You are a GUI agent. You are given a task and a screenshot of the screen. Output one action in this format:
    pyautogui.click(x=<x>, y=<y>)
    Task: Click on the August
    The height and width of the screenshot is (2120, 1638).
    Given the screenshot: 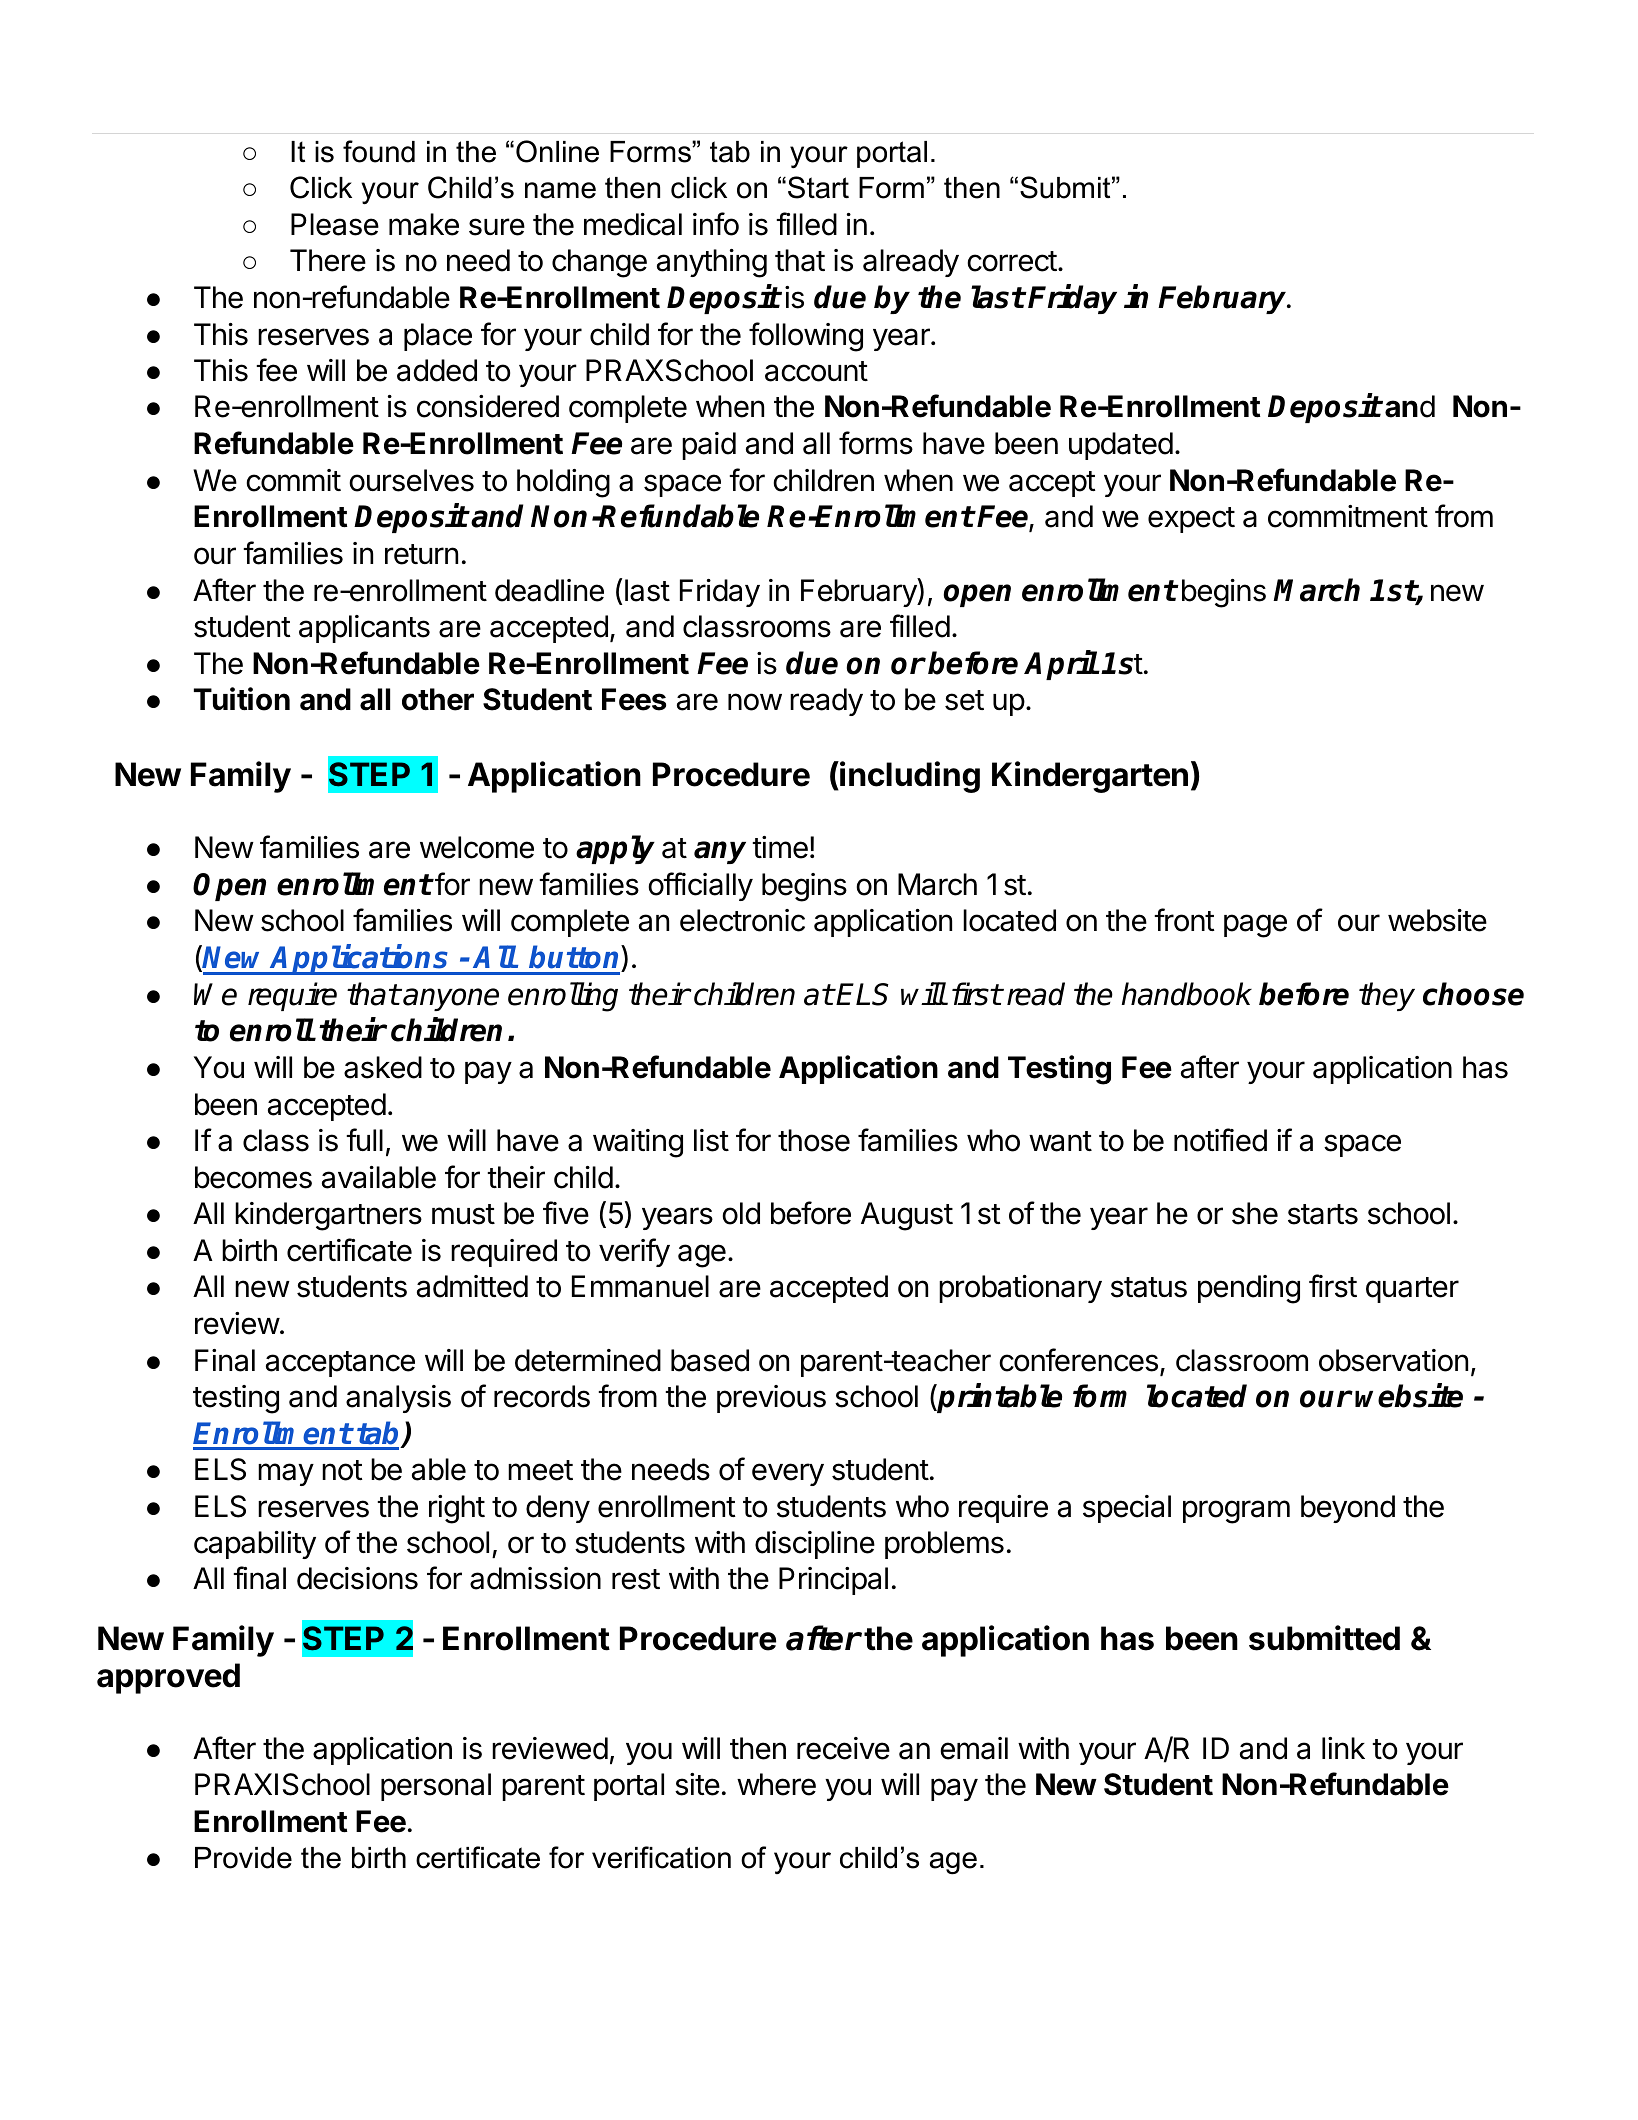 What is the action you would take?
    pyautogui.click(x=907, y=1216)
